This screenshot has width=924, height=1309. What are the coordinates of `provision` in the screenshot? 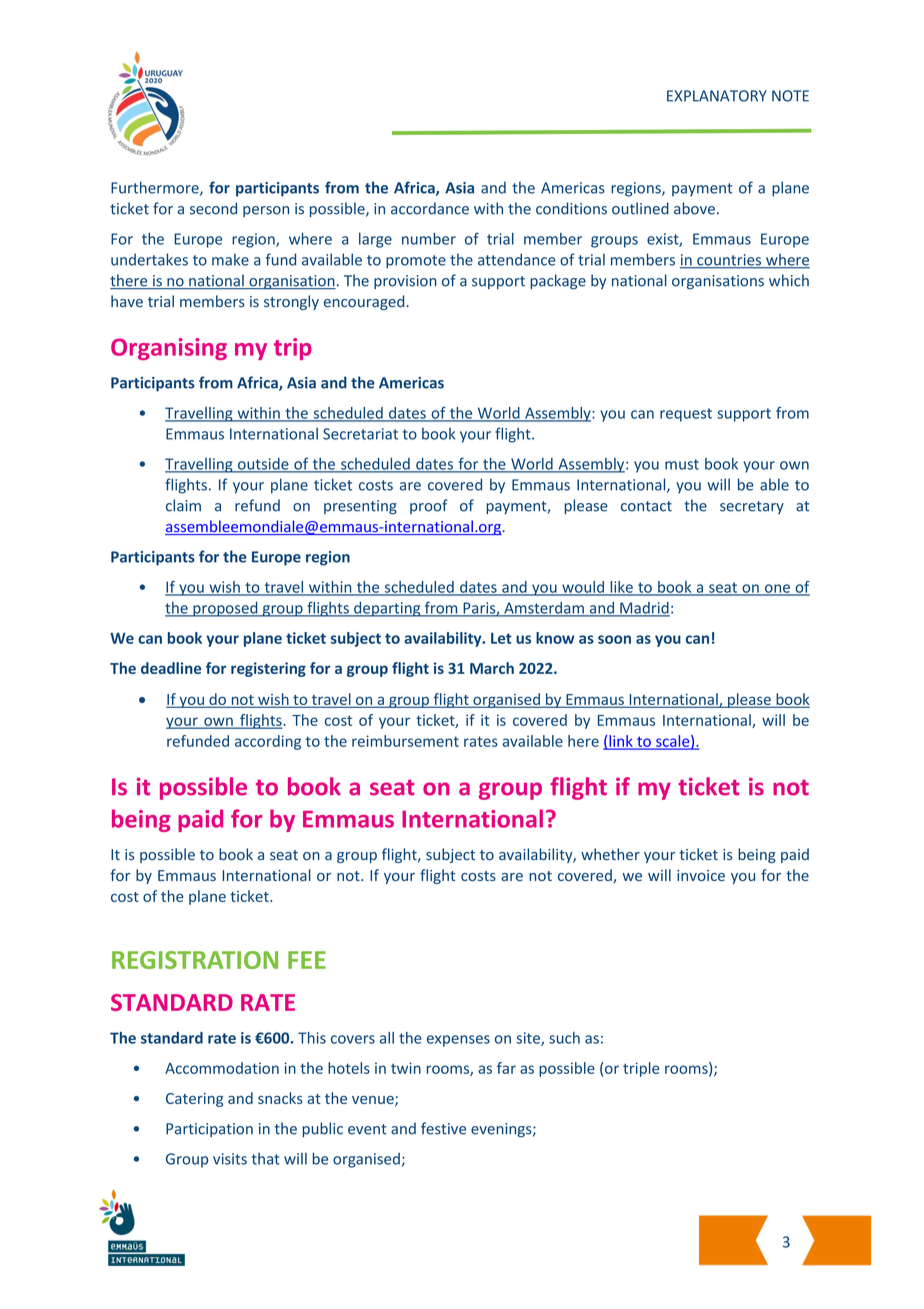 It's located at (405, 282).
